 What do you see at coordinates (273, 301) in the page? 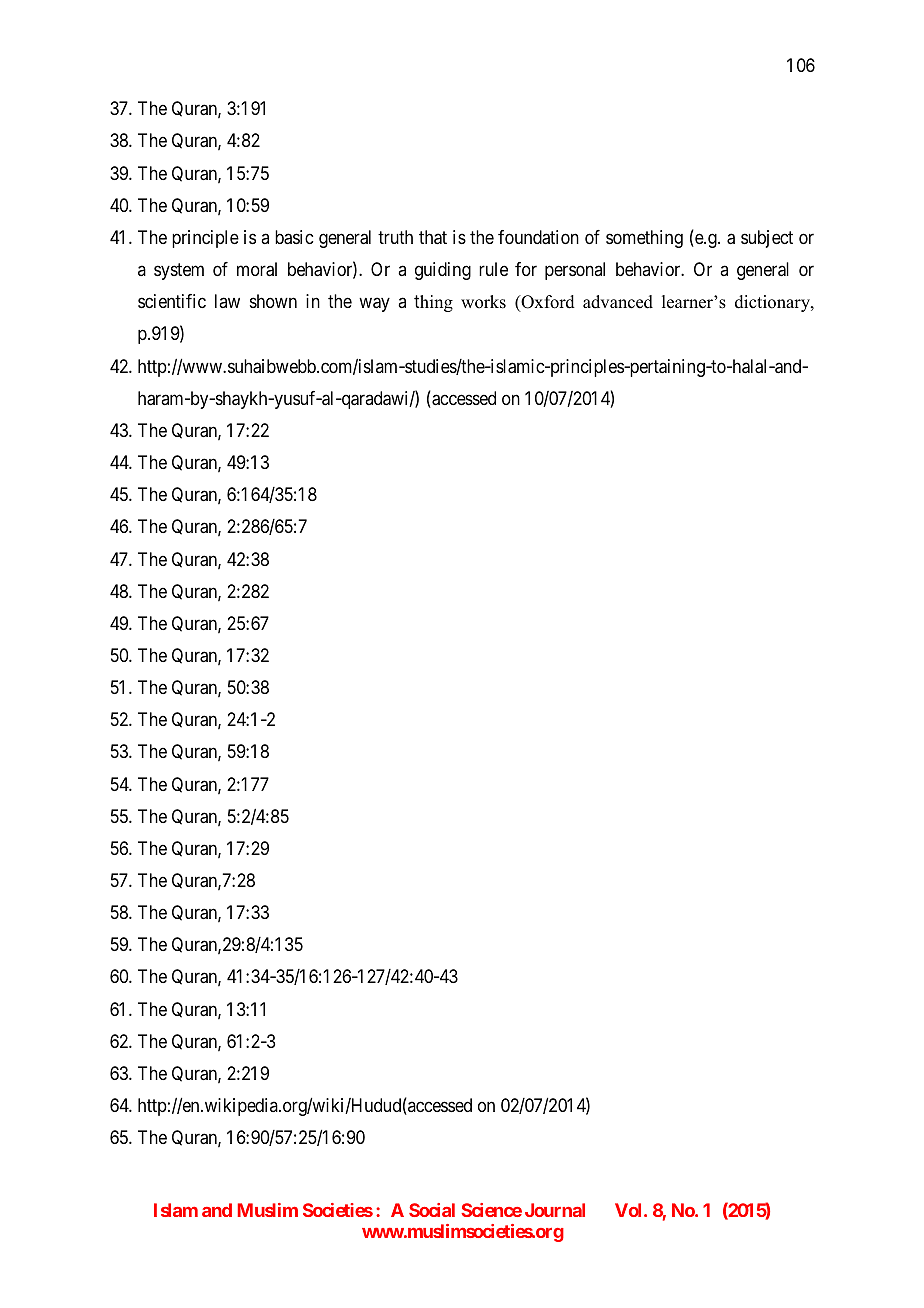
I see `shown` at bounding box center [273, 301].
